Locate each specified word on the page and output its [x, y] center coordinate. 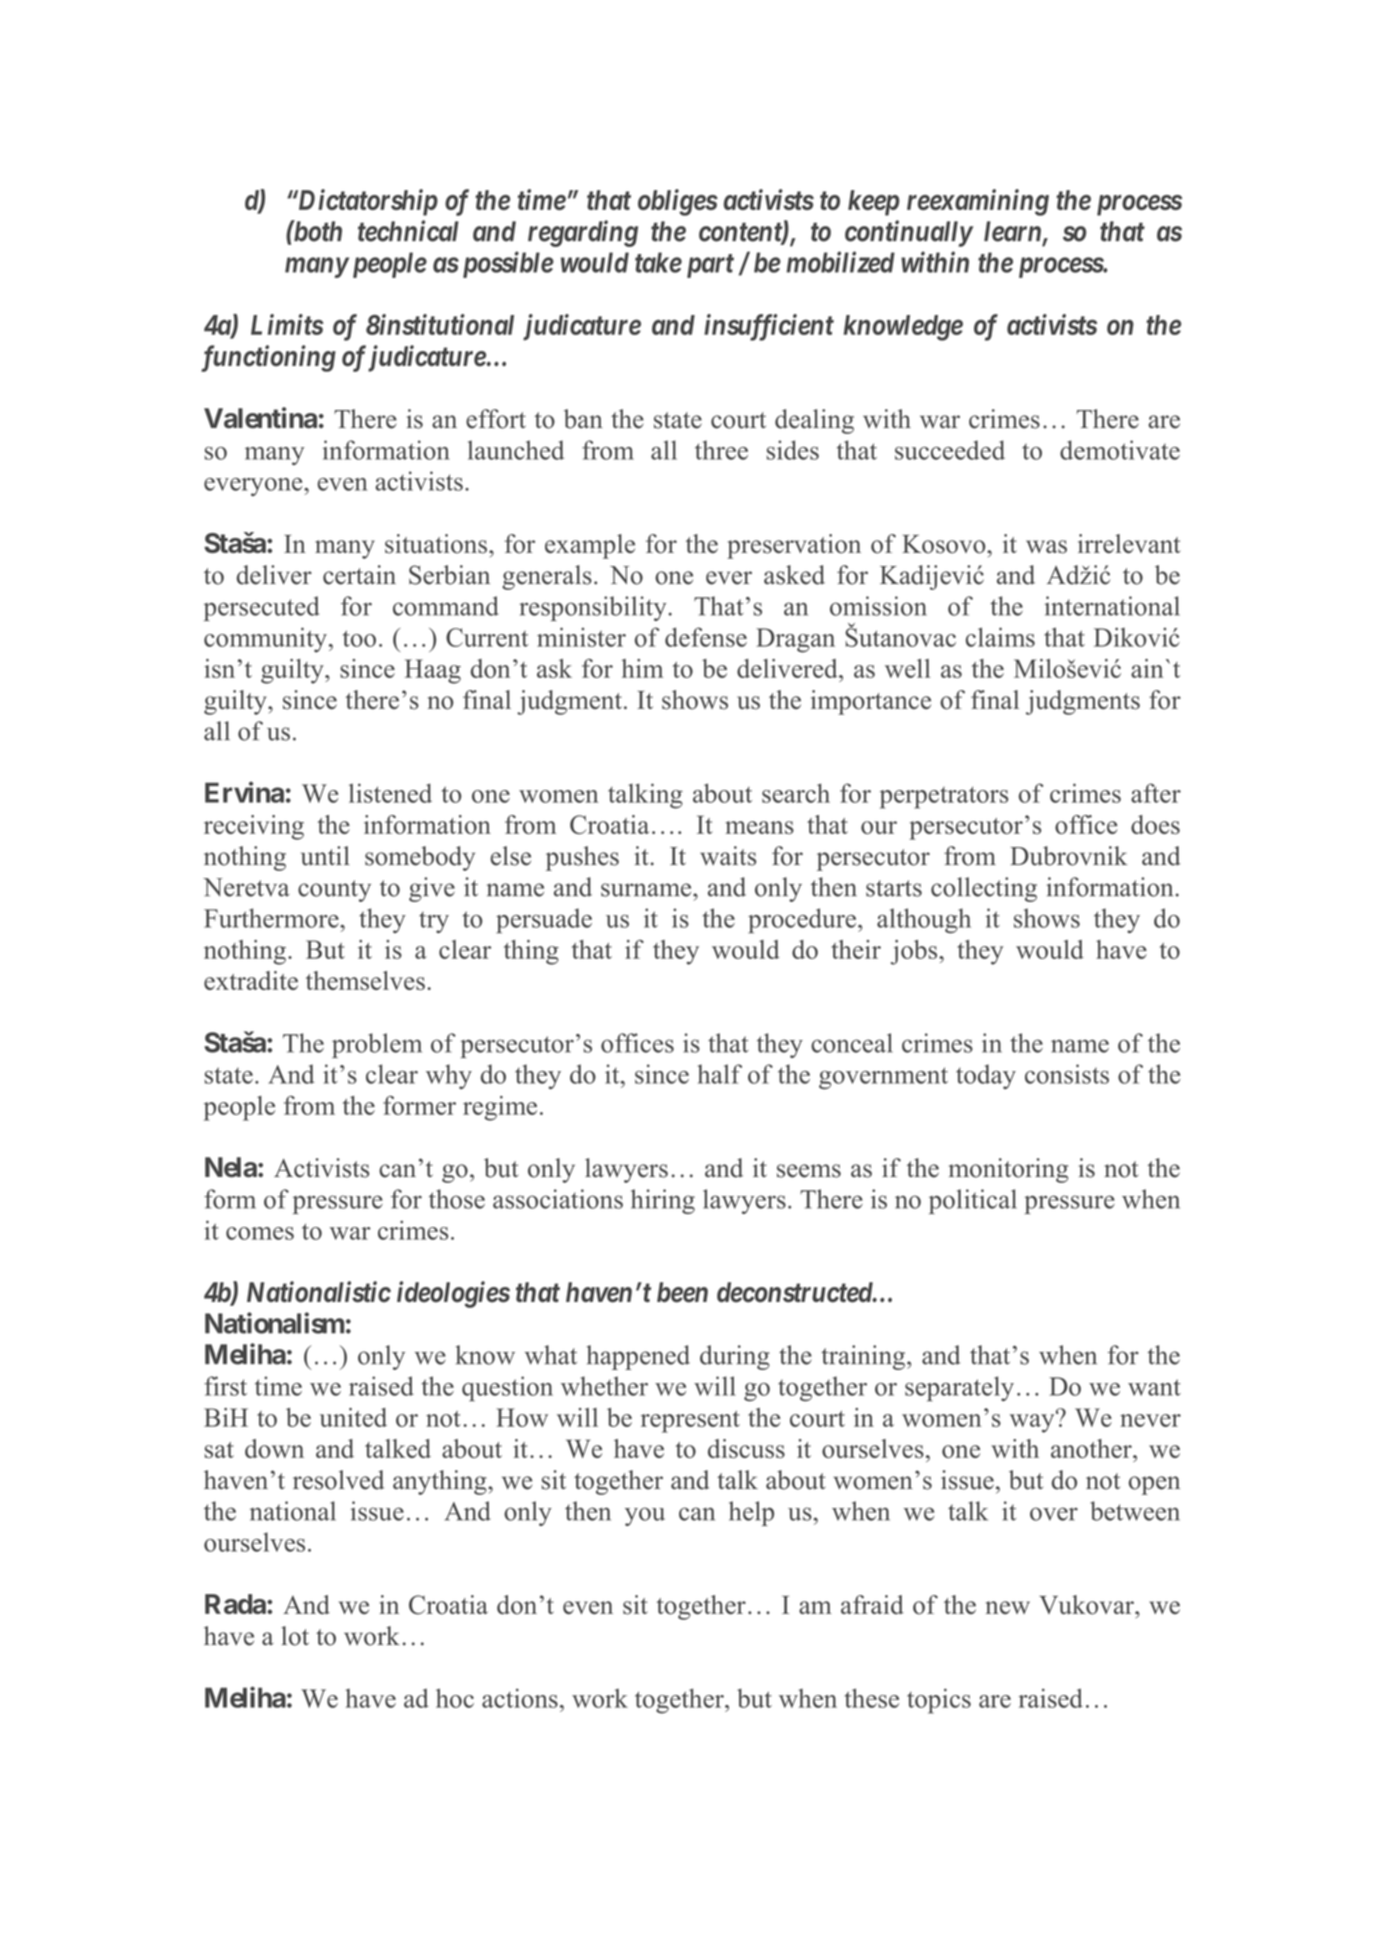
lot [295, 1636]
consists [1067, 1074]
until [325, 856]
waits [728, 856]
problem [377, 1045]
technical [408, 231]
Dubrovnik [1068, 856]
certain [359, 575]
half [720, 1074]
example [590, 546]
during [735, 1357]
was [1046, 547]
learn [1012, 231]
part [710, 266]
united [353, 1417]
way [1033, 1422]
